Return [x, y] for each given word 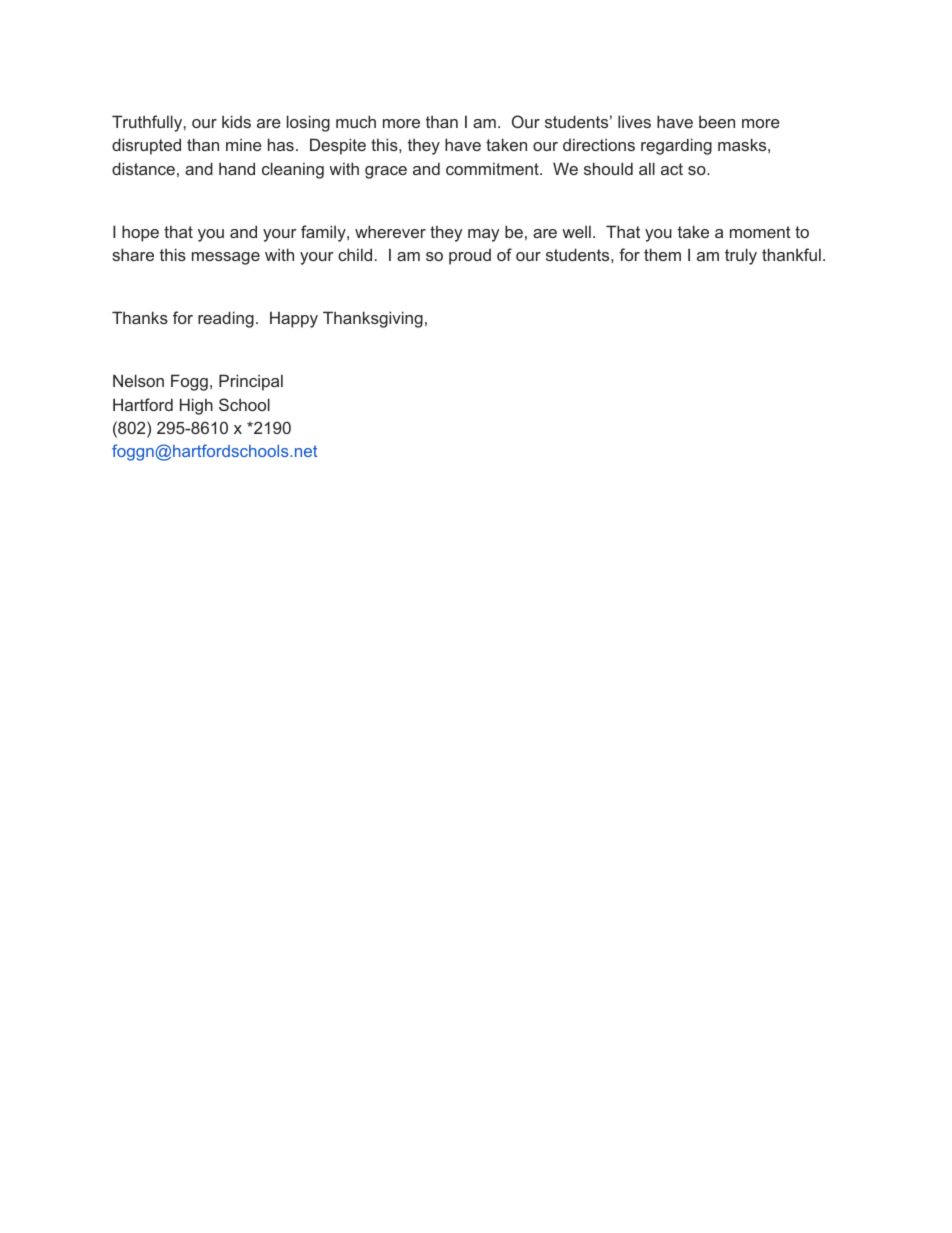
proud [470, 257]
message [226, 258]
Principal [251, 382]
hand [237, 168]
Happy [294, 319]
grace [386, 172]
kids [236, 121]
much [356, 121]
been [717, 121]
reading [226, 319]
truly [741, 256]
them [662, 254]
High [196, 406]
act [672, 169]
